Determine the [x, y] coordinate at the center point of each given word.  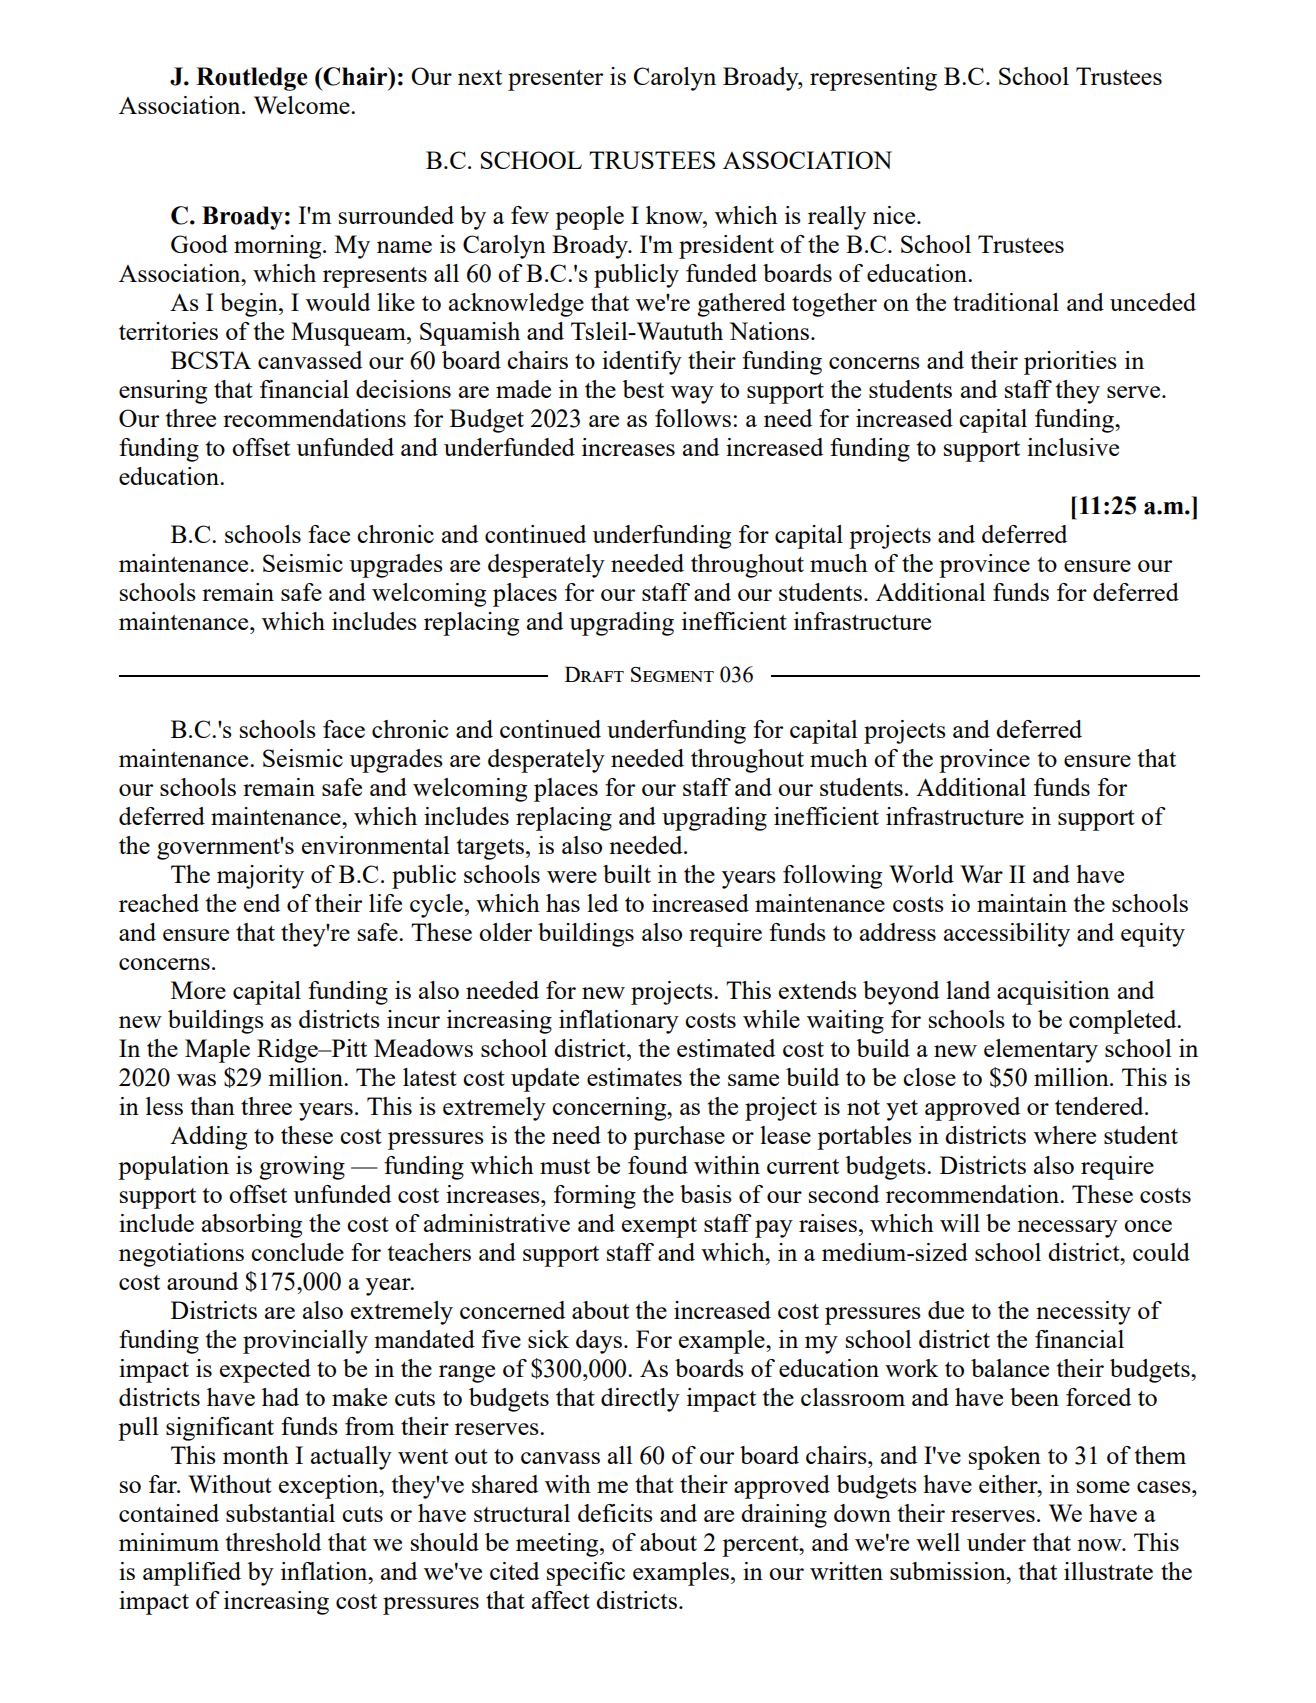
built [627, 874]
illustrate [1108, 1571]
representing [873, 79]
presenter [555, 80]
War [981, 874]
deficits [615, 1513]
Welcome [303, 105]
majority [260, 877]
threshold [273, 1542]
